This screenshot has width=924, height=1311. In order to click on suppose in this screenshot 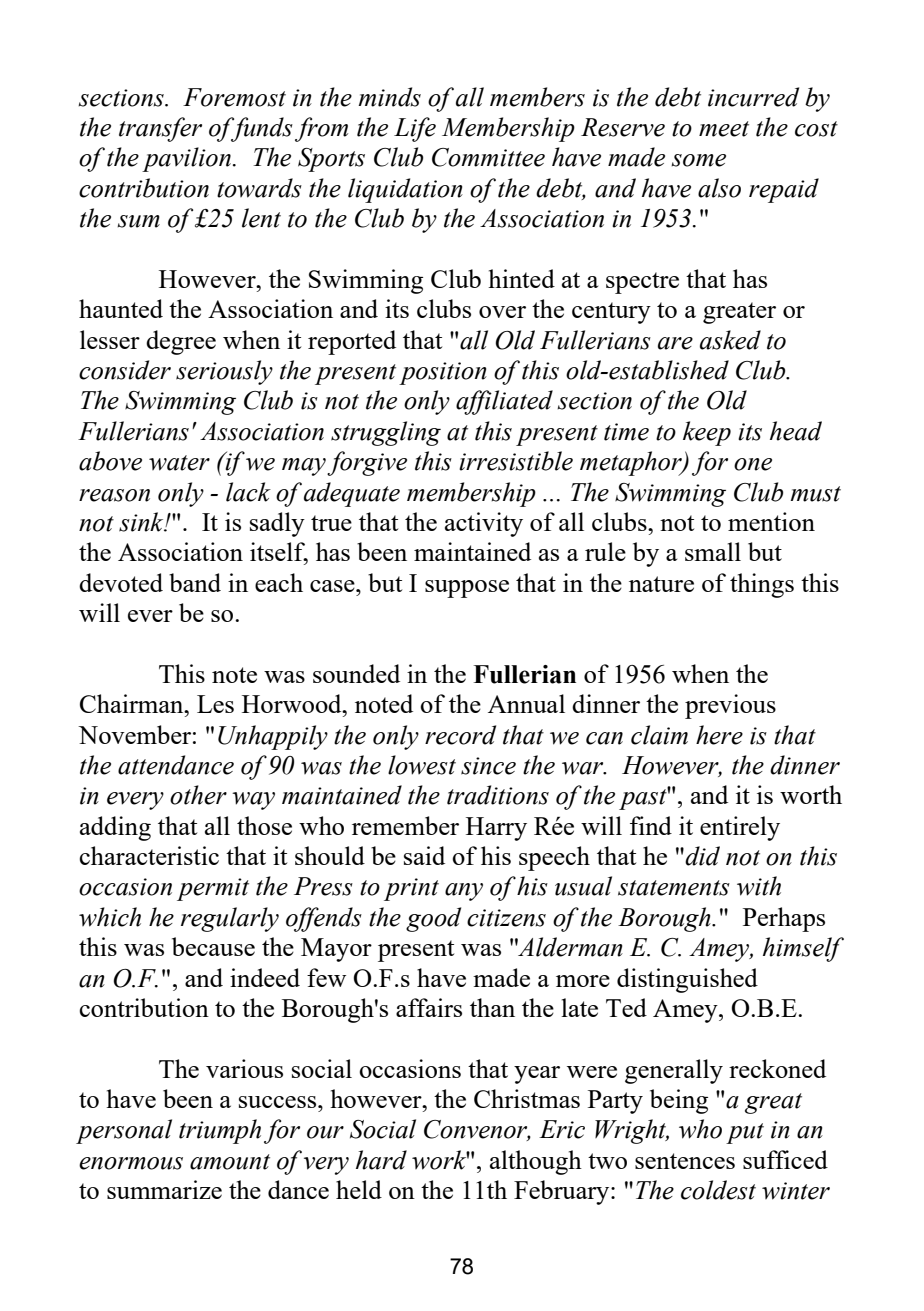, I will do `click(467, 589)`.
